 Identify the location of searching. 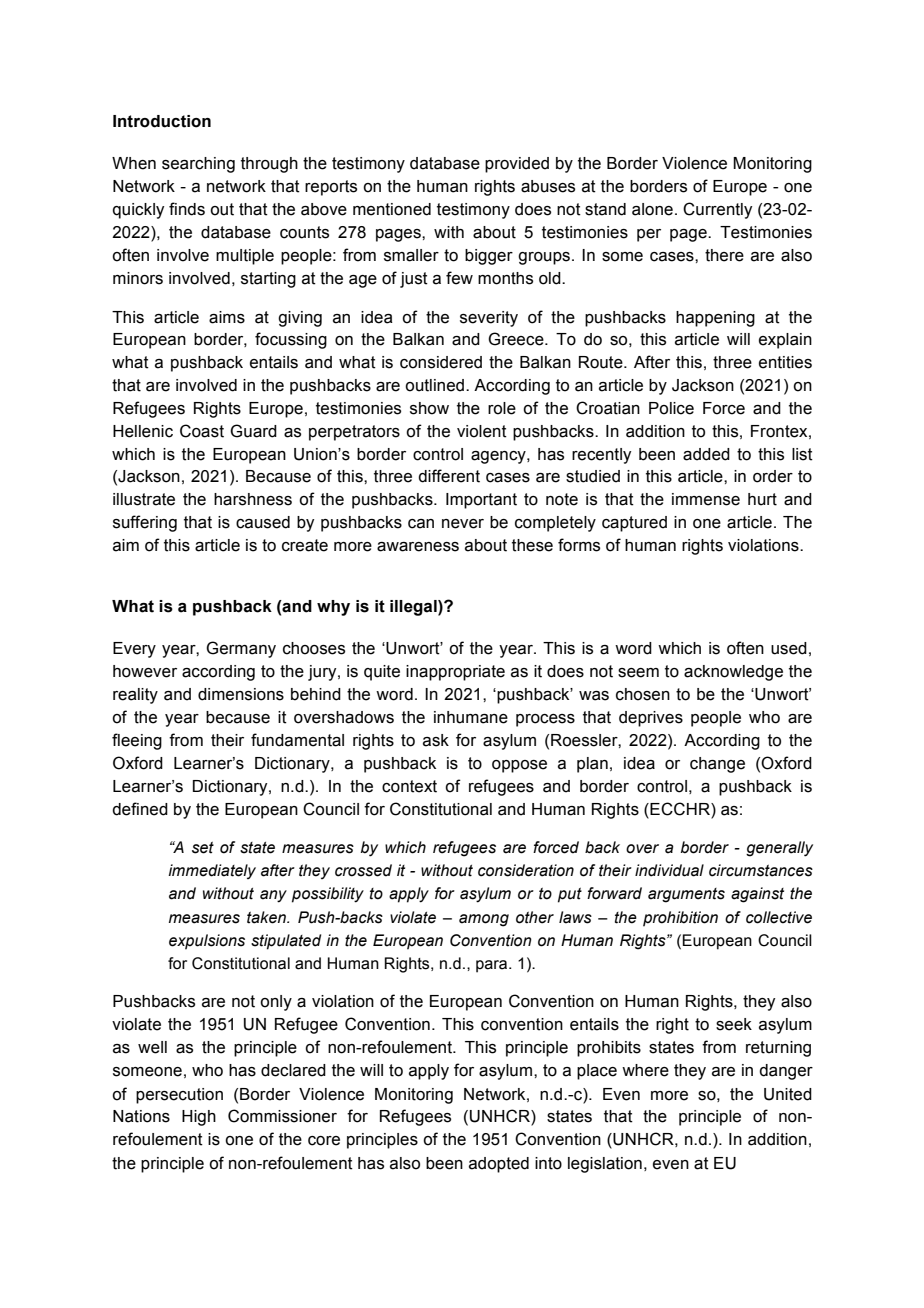
(198, 165).
